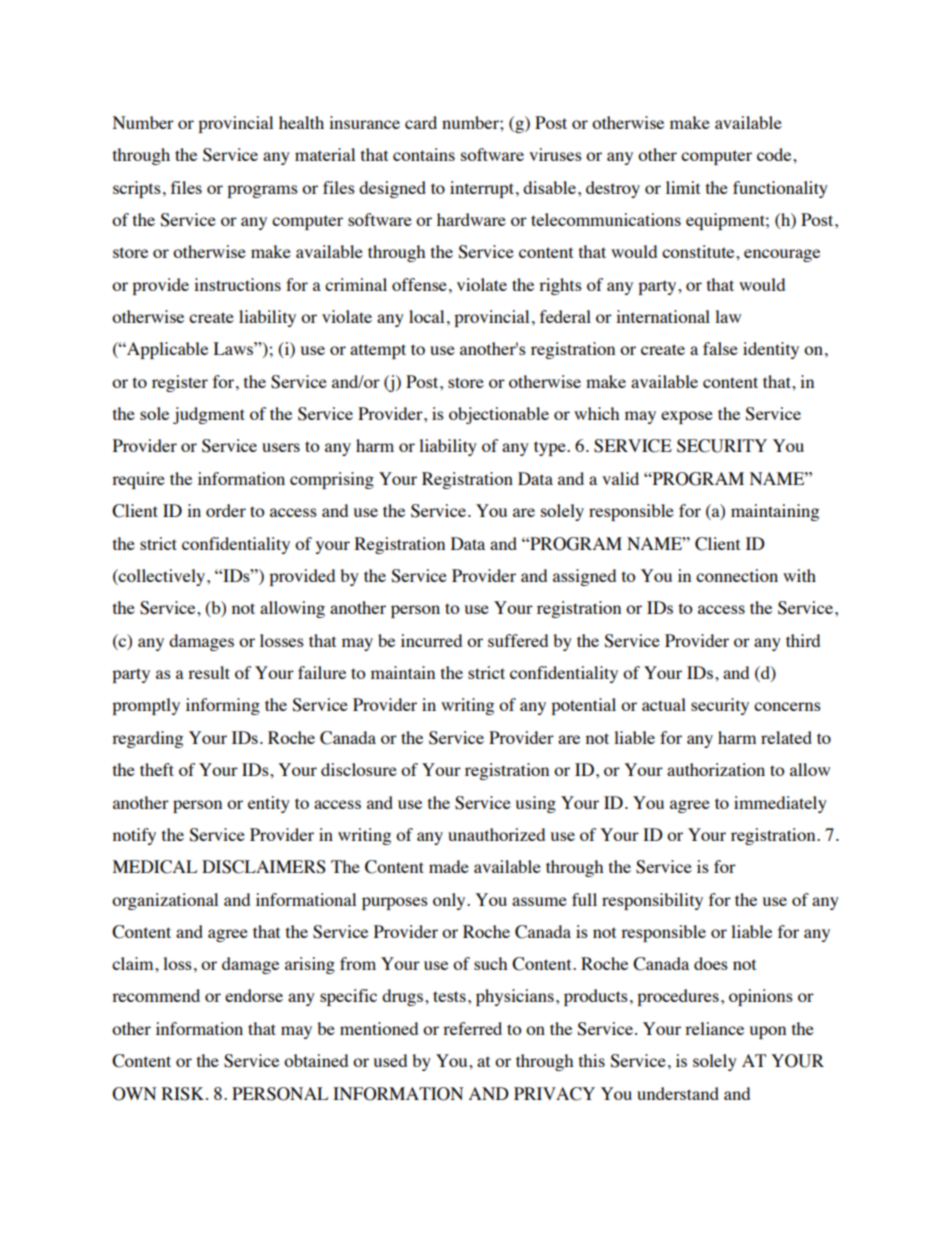 The height and width of the page is (1233, 952). What do you see at coordinates (714, 1028) in the page?
I see `reliance` at bounding box center [714, 1028].
